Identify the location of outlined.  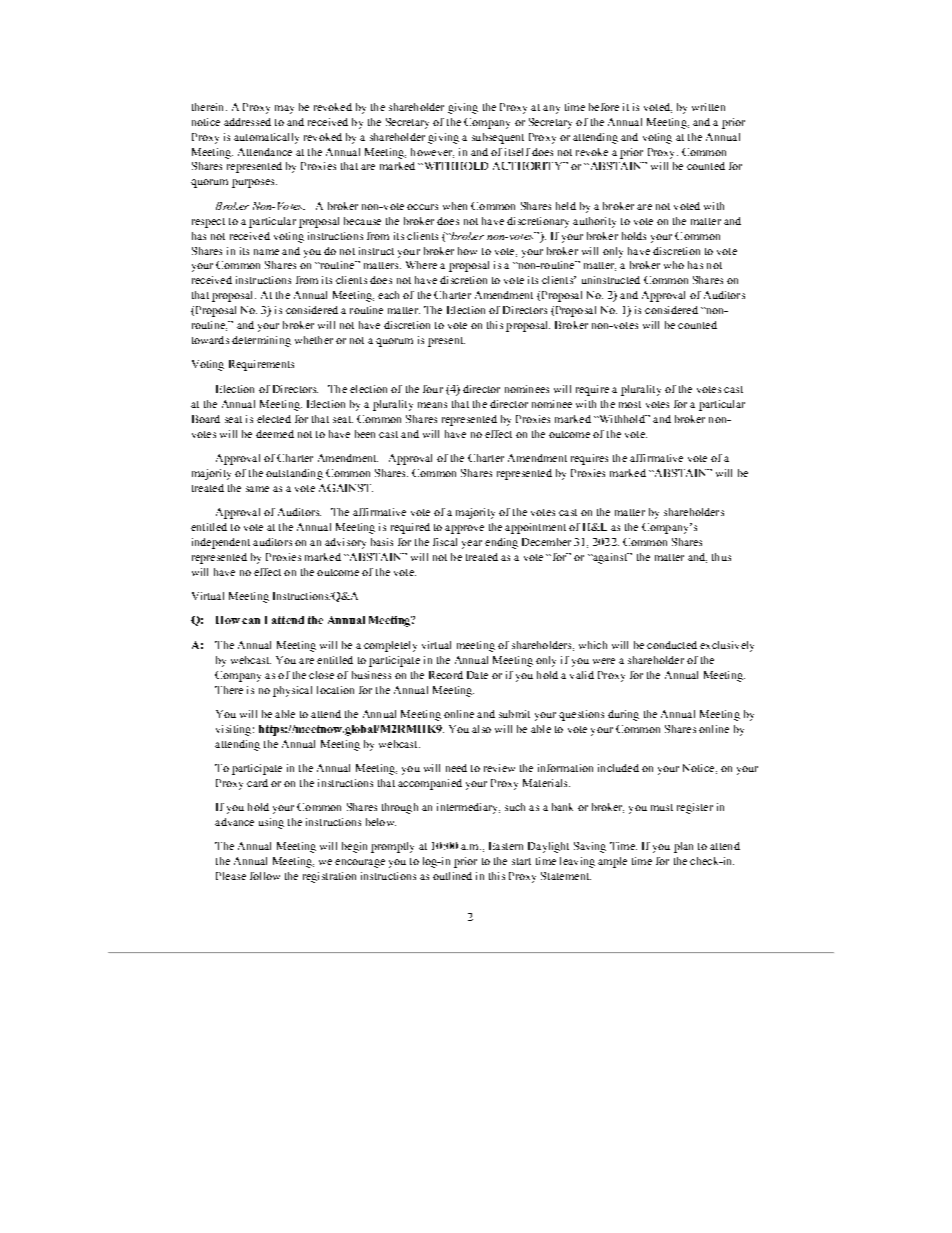
(452, 876).
